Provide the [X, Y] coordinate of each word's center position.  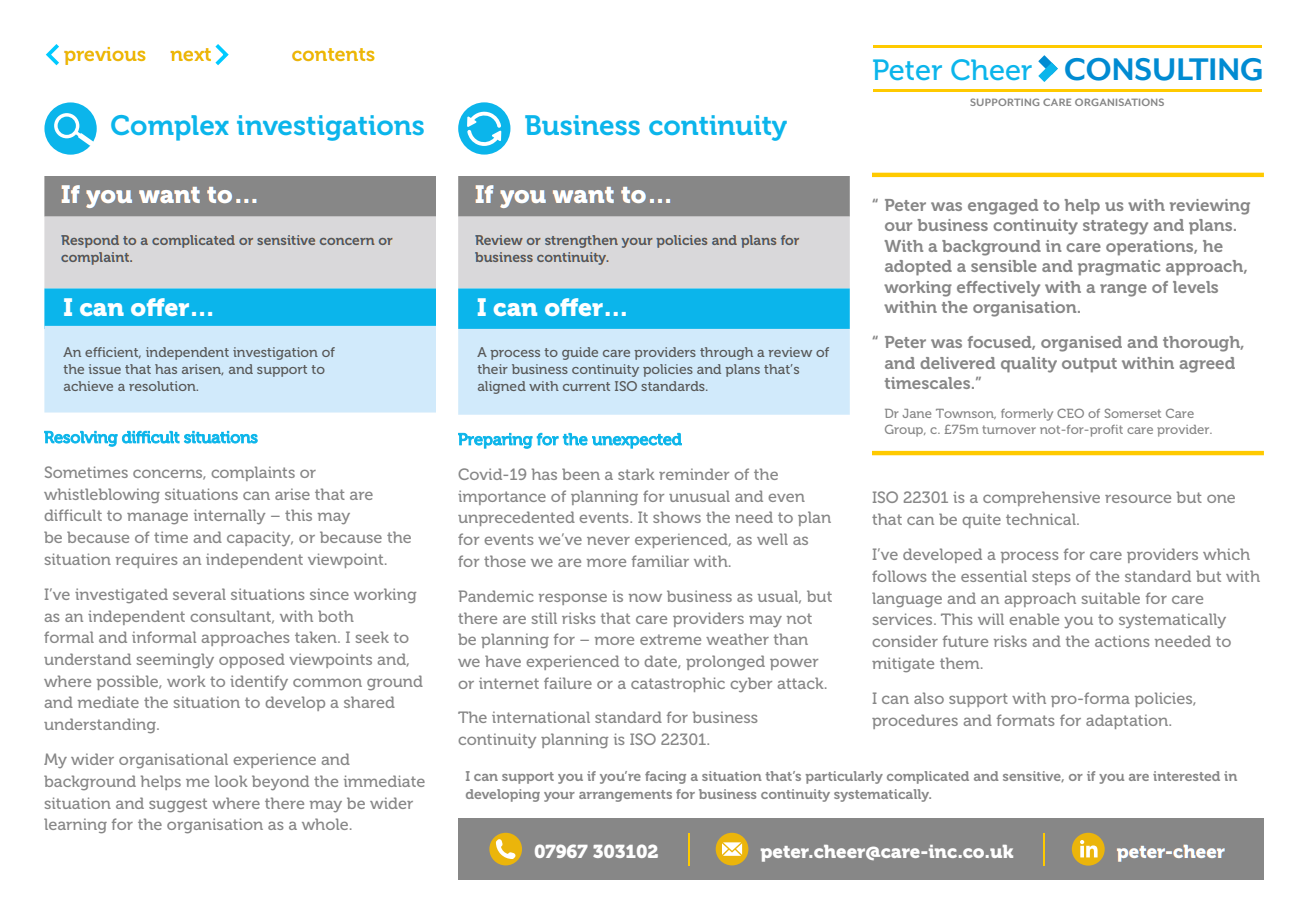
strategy [1115, 227]
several [199, 594]
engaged [1003, 207]
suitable [1111, 598]
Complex [170, 128]
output [1089, 365]
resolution [163, 386]
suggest [178, 805]
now [645, 597]
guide [580, 353]
